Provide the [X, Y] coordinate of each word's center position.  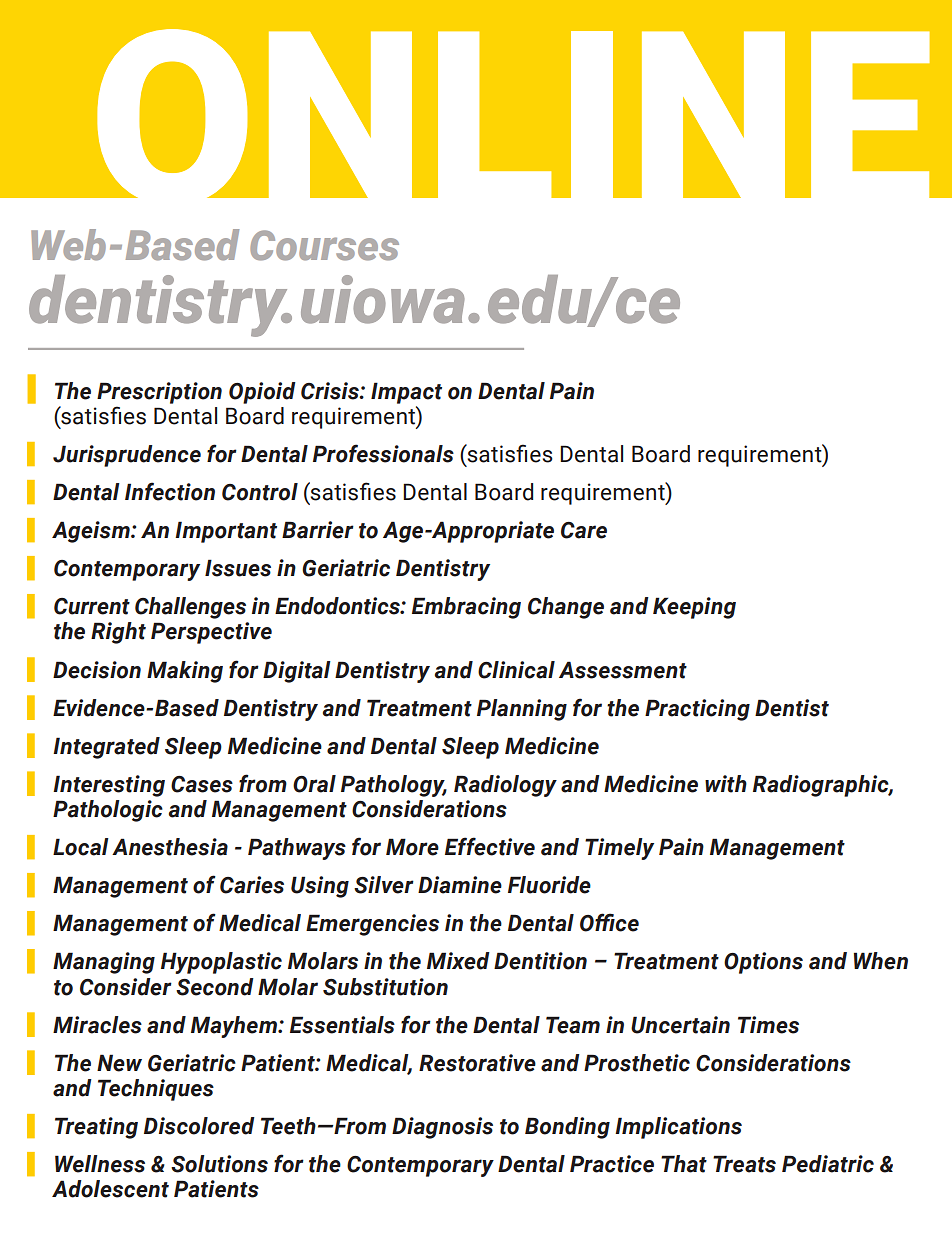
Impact [406, 393]
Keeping [694, 608]
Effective [490, 846]
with [726, 784]
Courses [324, 245]
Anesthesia [170, 847]
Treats [744, 1164]
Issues [238, 568]
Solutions [219, 1164]
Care [584, 530]
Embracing [466, 608]
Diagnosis [442, 1128]
